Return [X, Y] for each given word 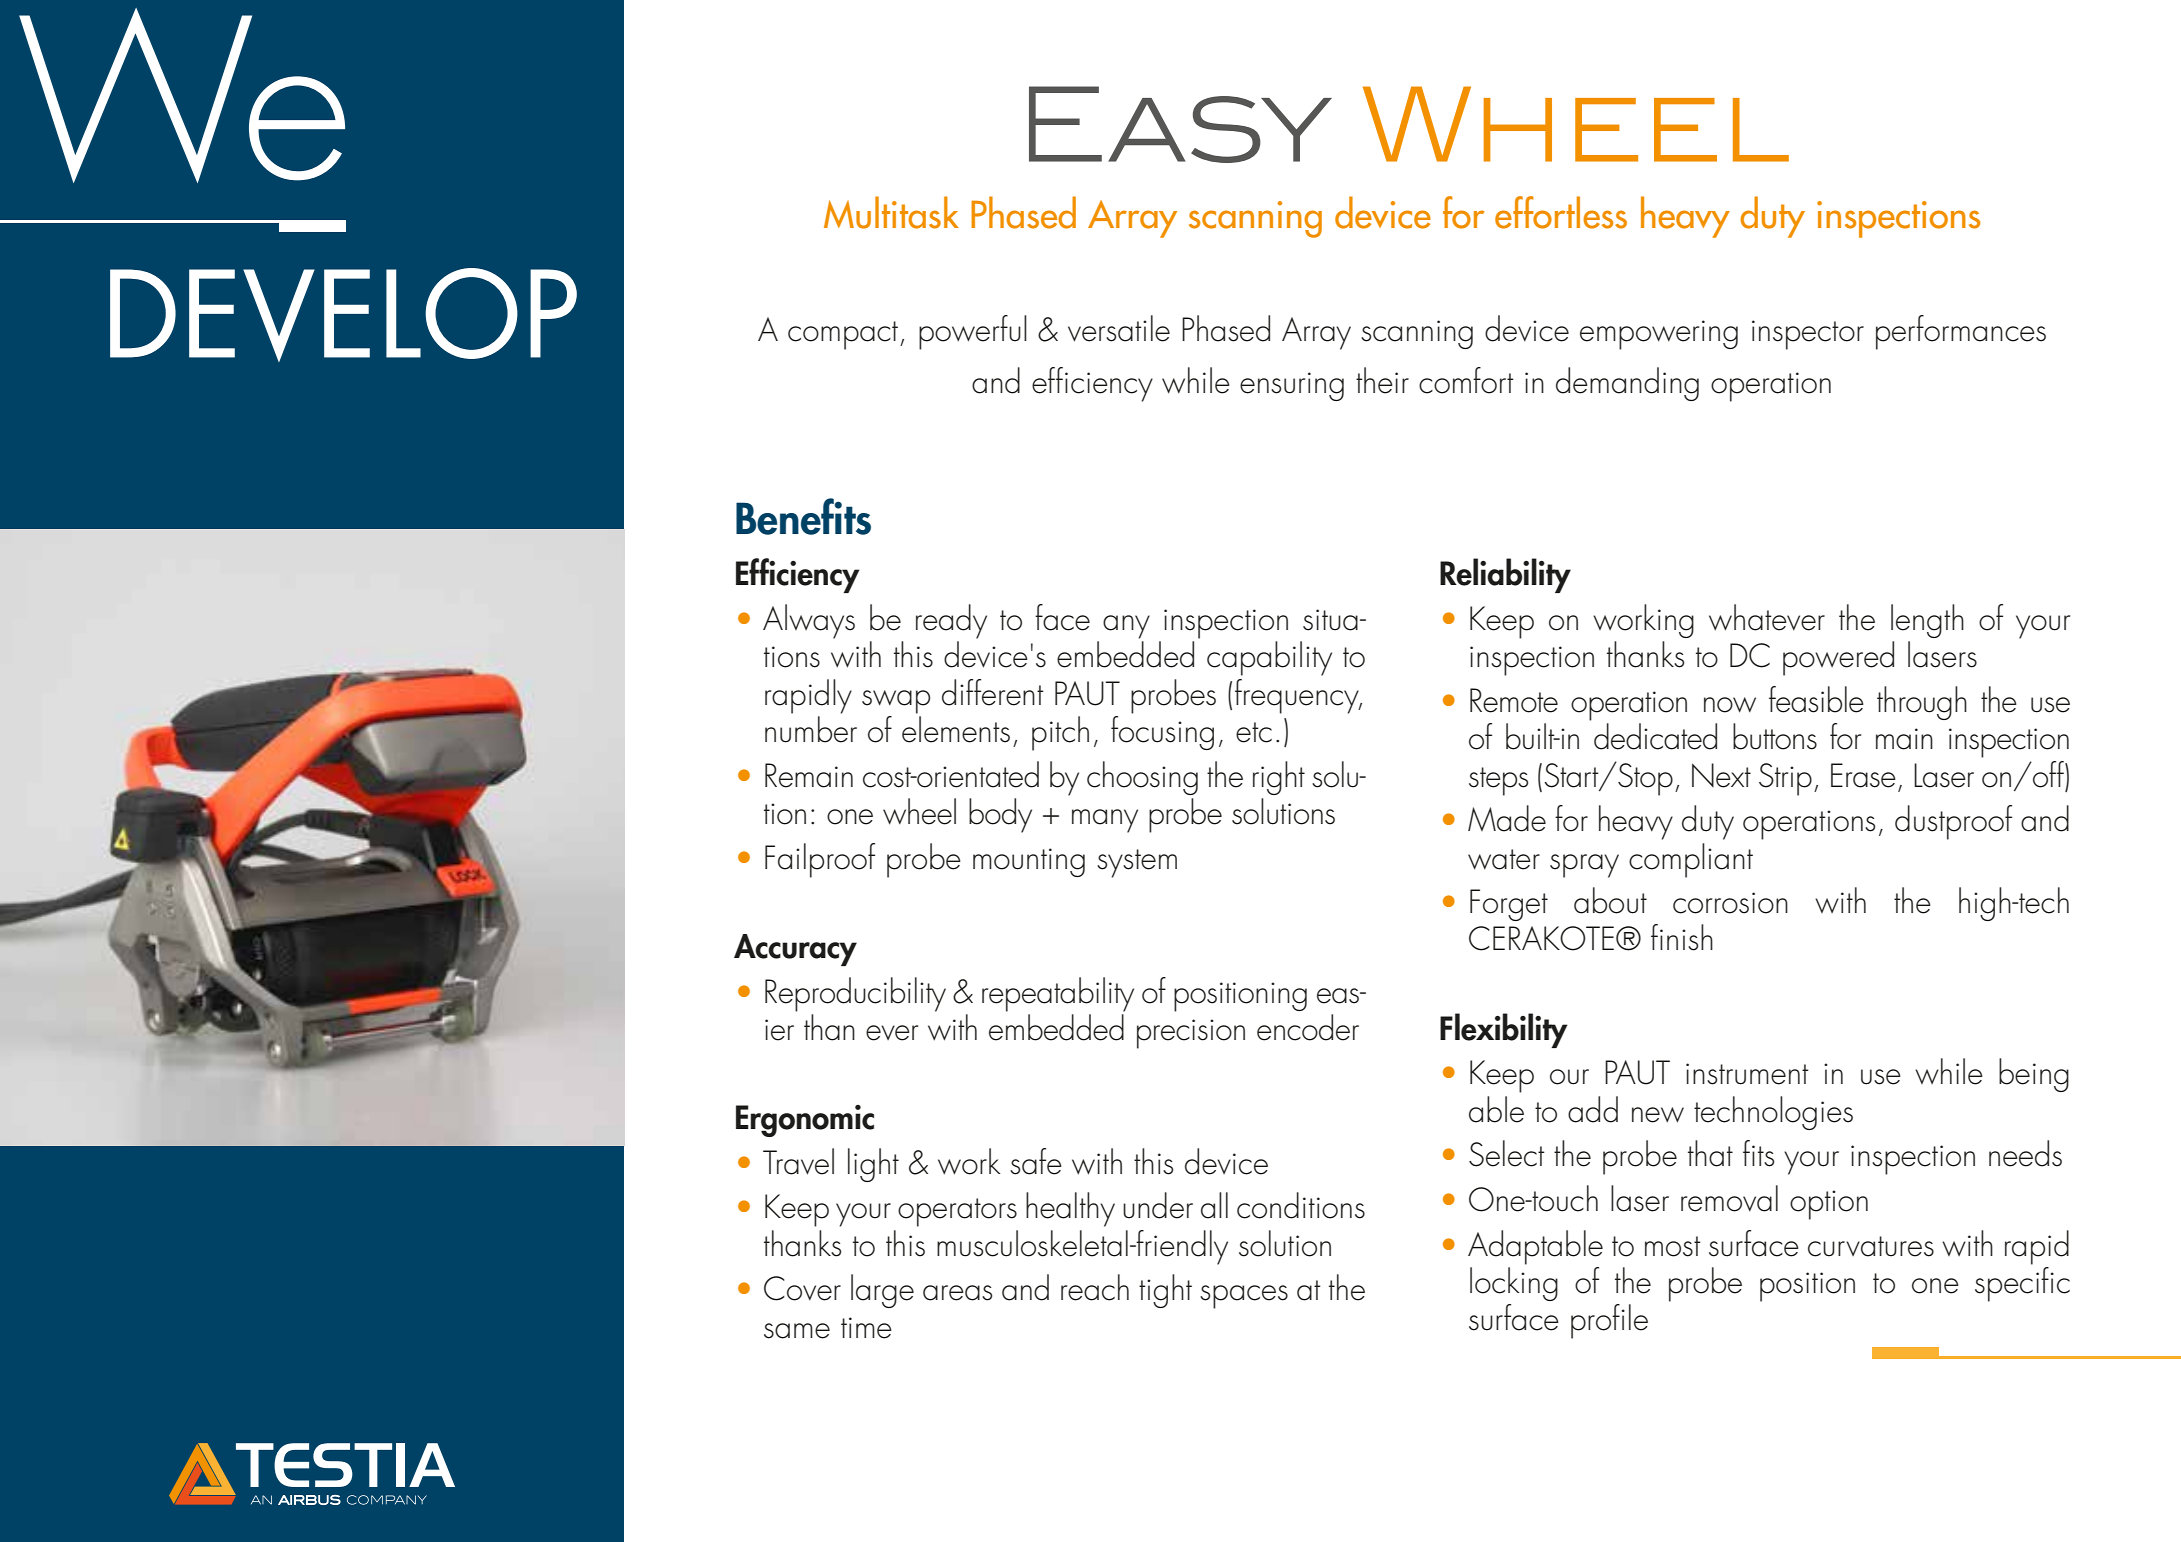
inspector [1808, 335]
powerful [973, 332]
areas [957, 1293]
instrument [1747, 1074]
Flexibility [1504, 1030]
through [1922, 703]
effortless [1561, 212]
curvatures [1871, 1246]
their [1382, 380]
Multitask [891, 212]
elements [956, 729]
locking [1514, 1284]
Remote [1514, 700]
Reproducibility [855, 994]
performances [1961, 332]
